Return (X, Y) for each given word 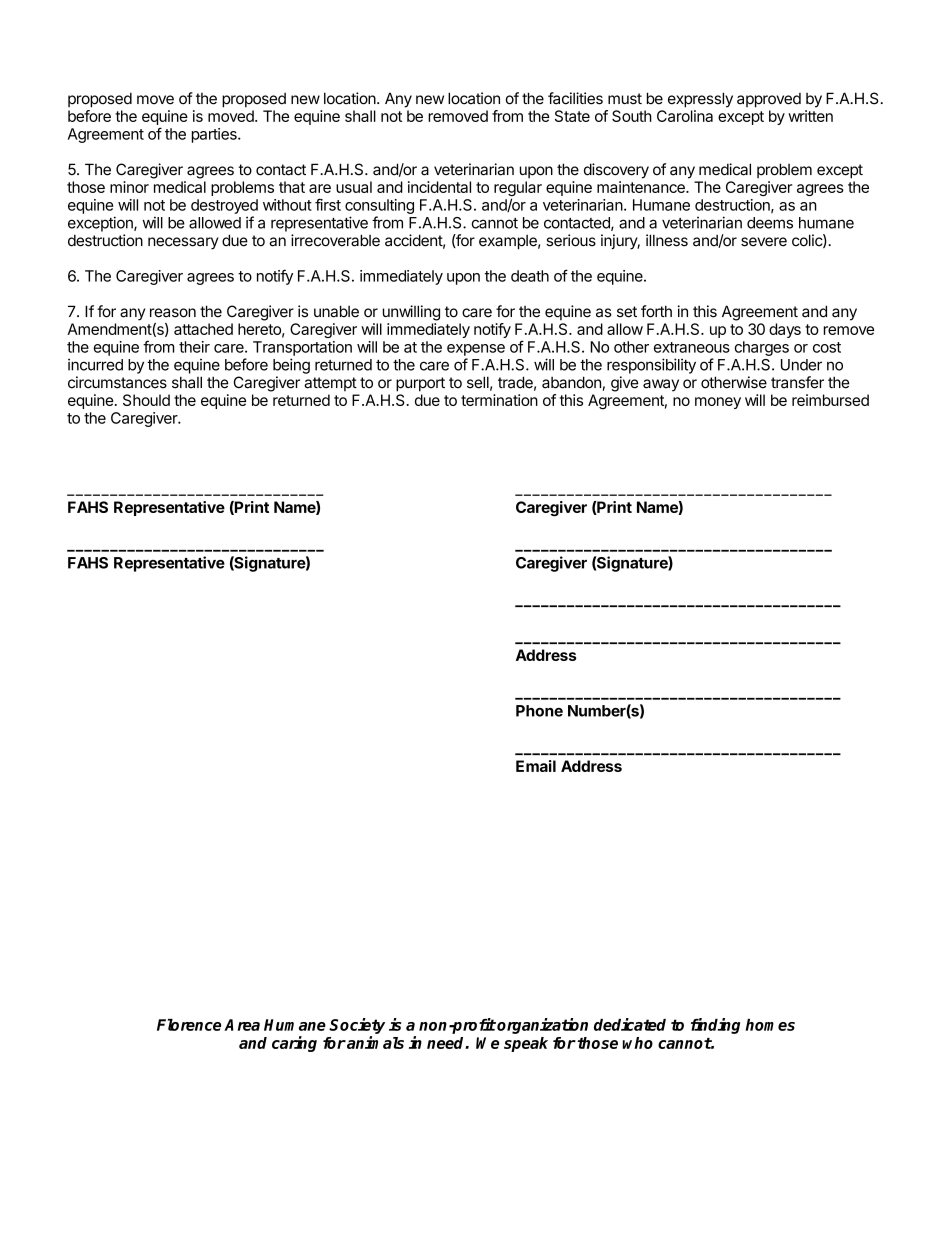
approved (769, 100)
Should (146, 400)
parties (215, 135)
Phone (539, 711)
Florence (189, 1025)
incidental (439, 187)
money (718, 403)
